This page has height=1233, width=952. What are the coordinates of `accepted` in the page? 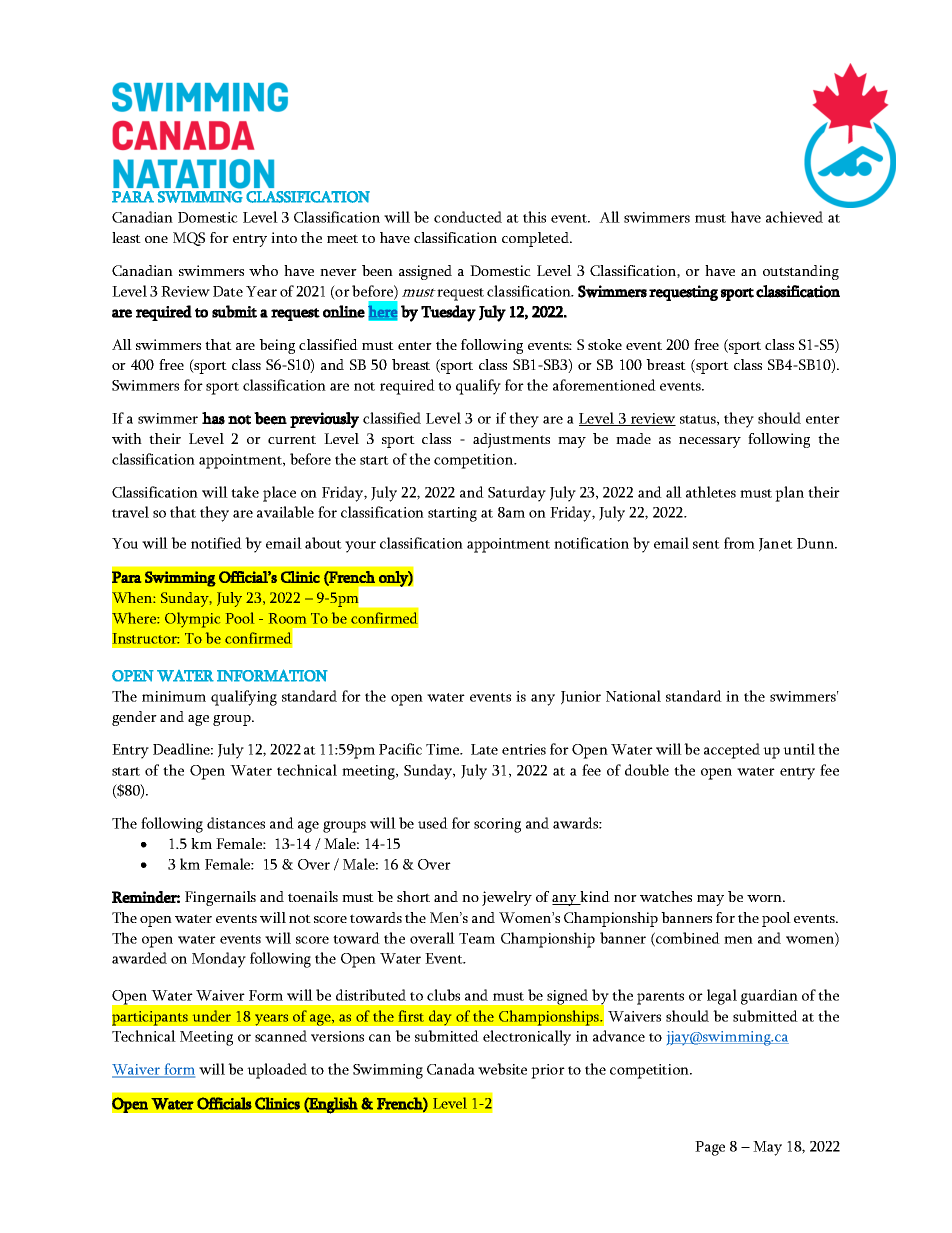 It's located at (732, 751).
